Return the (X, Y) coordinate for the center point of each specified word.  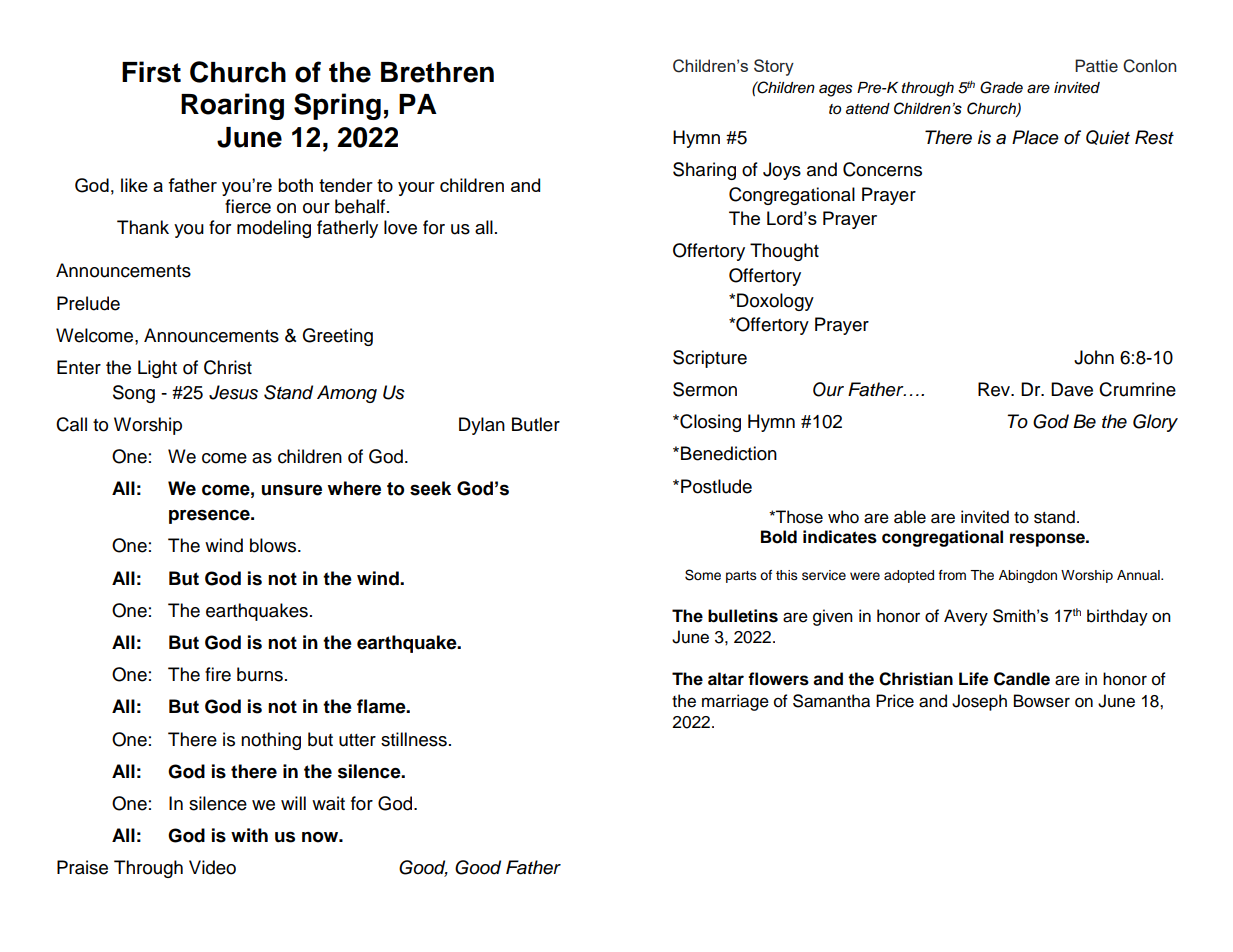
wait (328, 803)
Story (774, 67)
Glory (1155, 423)
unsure (292, 490)
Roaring (232, 106)
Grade (1001, 87)
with (249, 835)
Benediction (729, 453)
